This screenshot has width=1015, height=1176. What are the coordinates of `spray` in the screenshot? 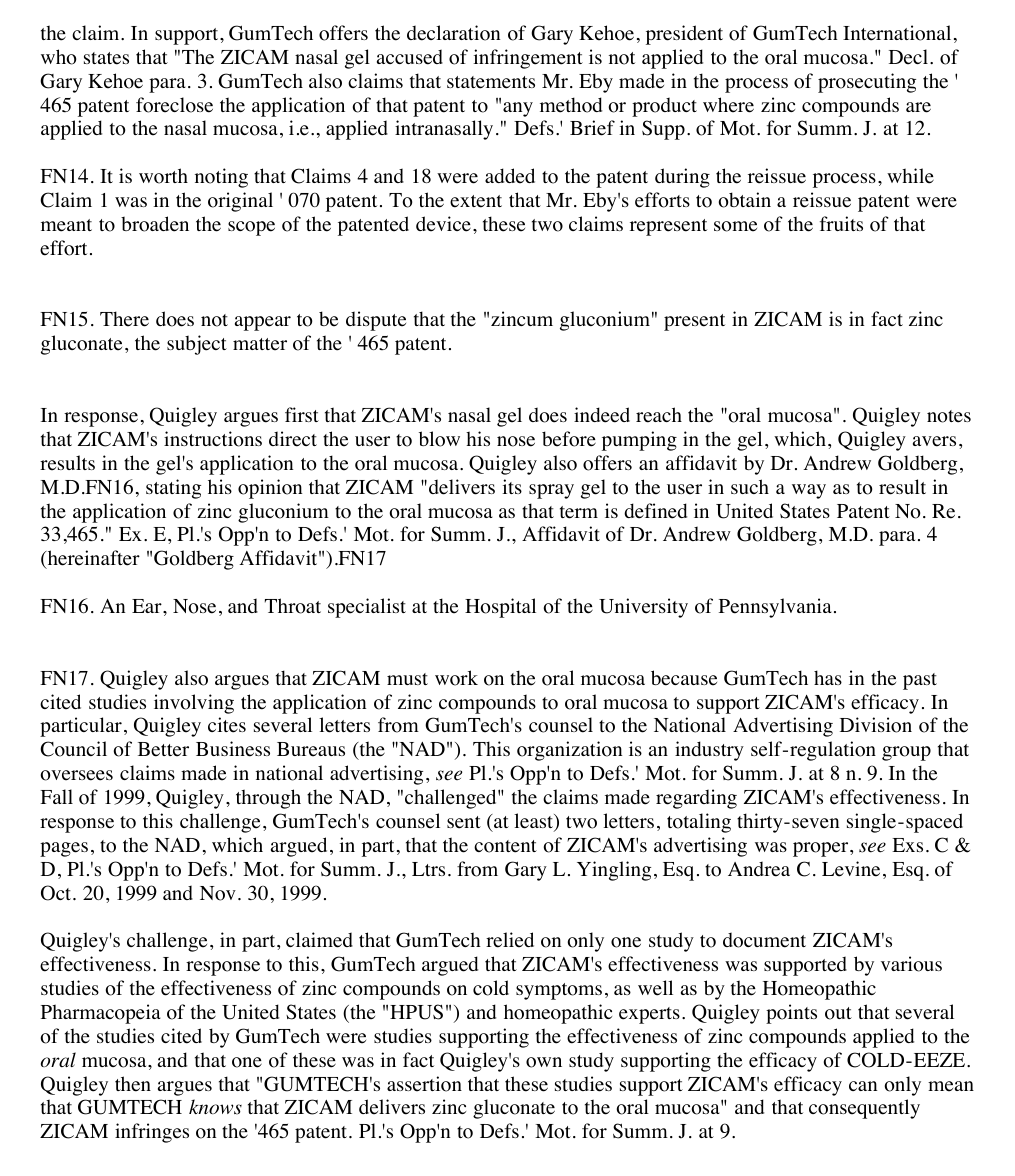 It's located at (551, 491).
